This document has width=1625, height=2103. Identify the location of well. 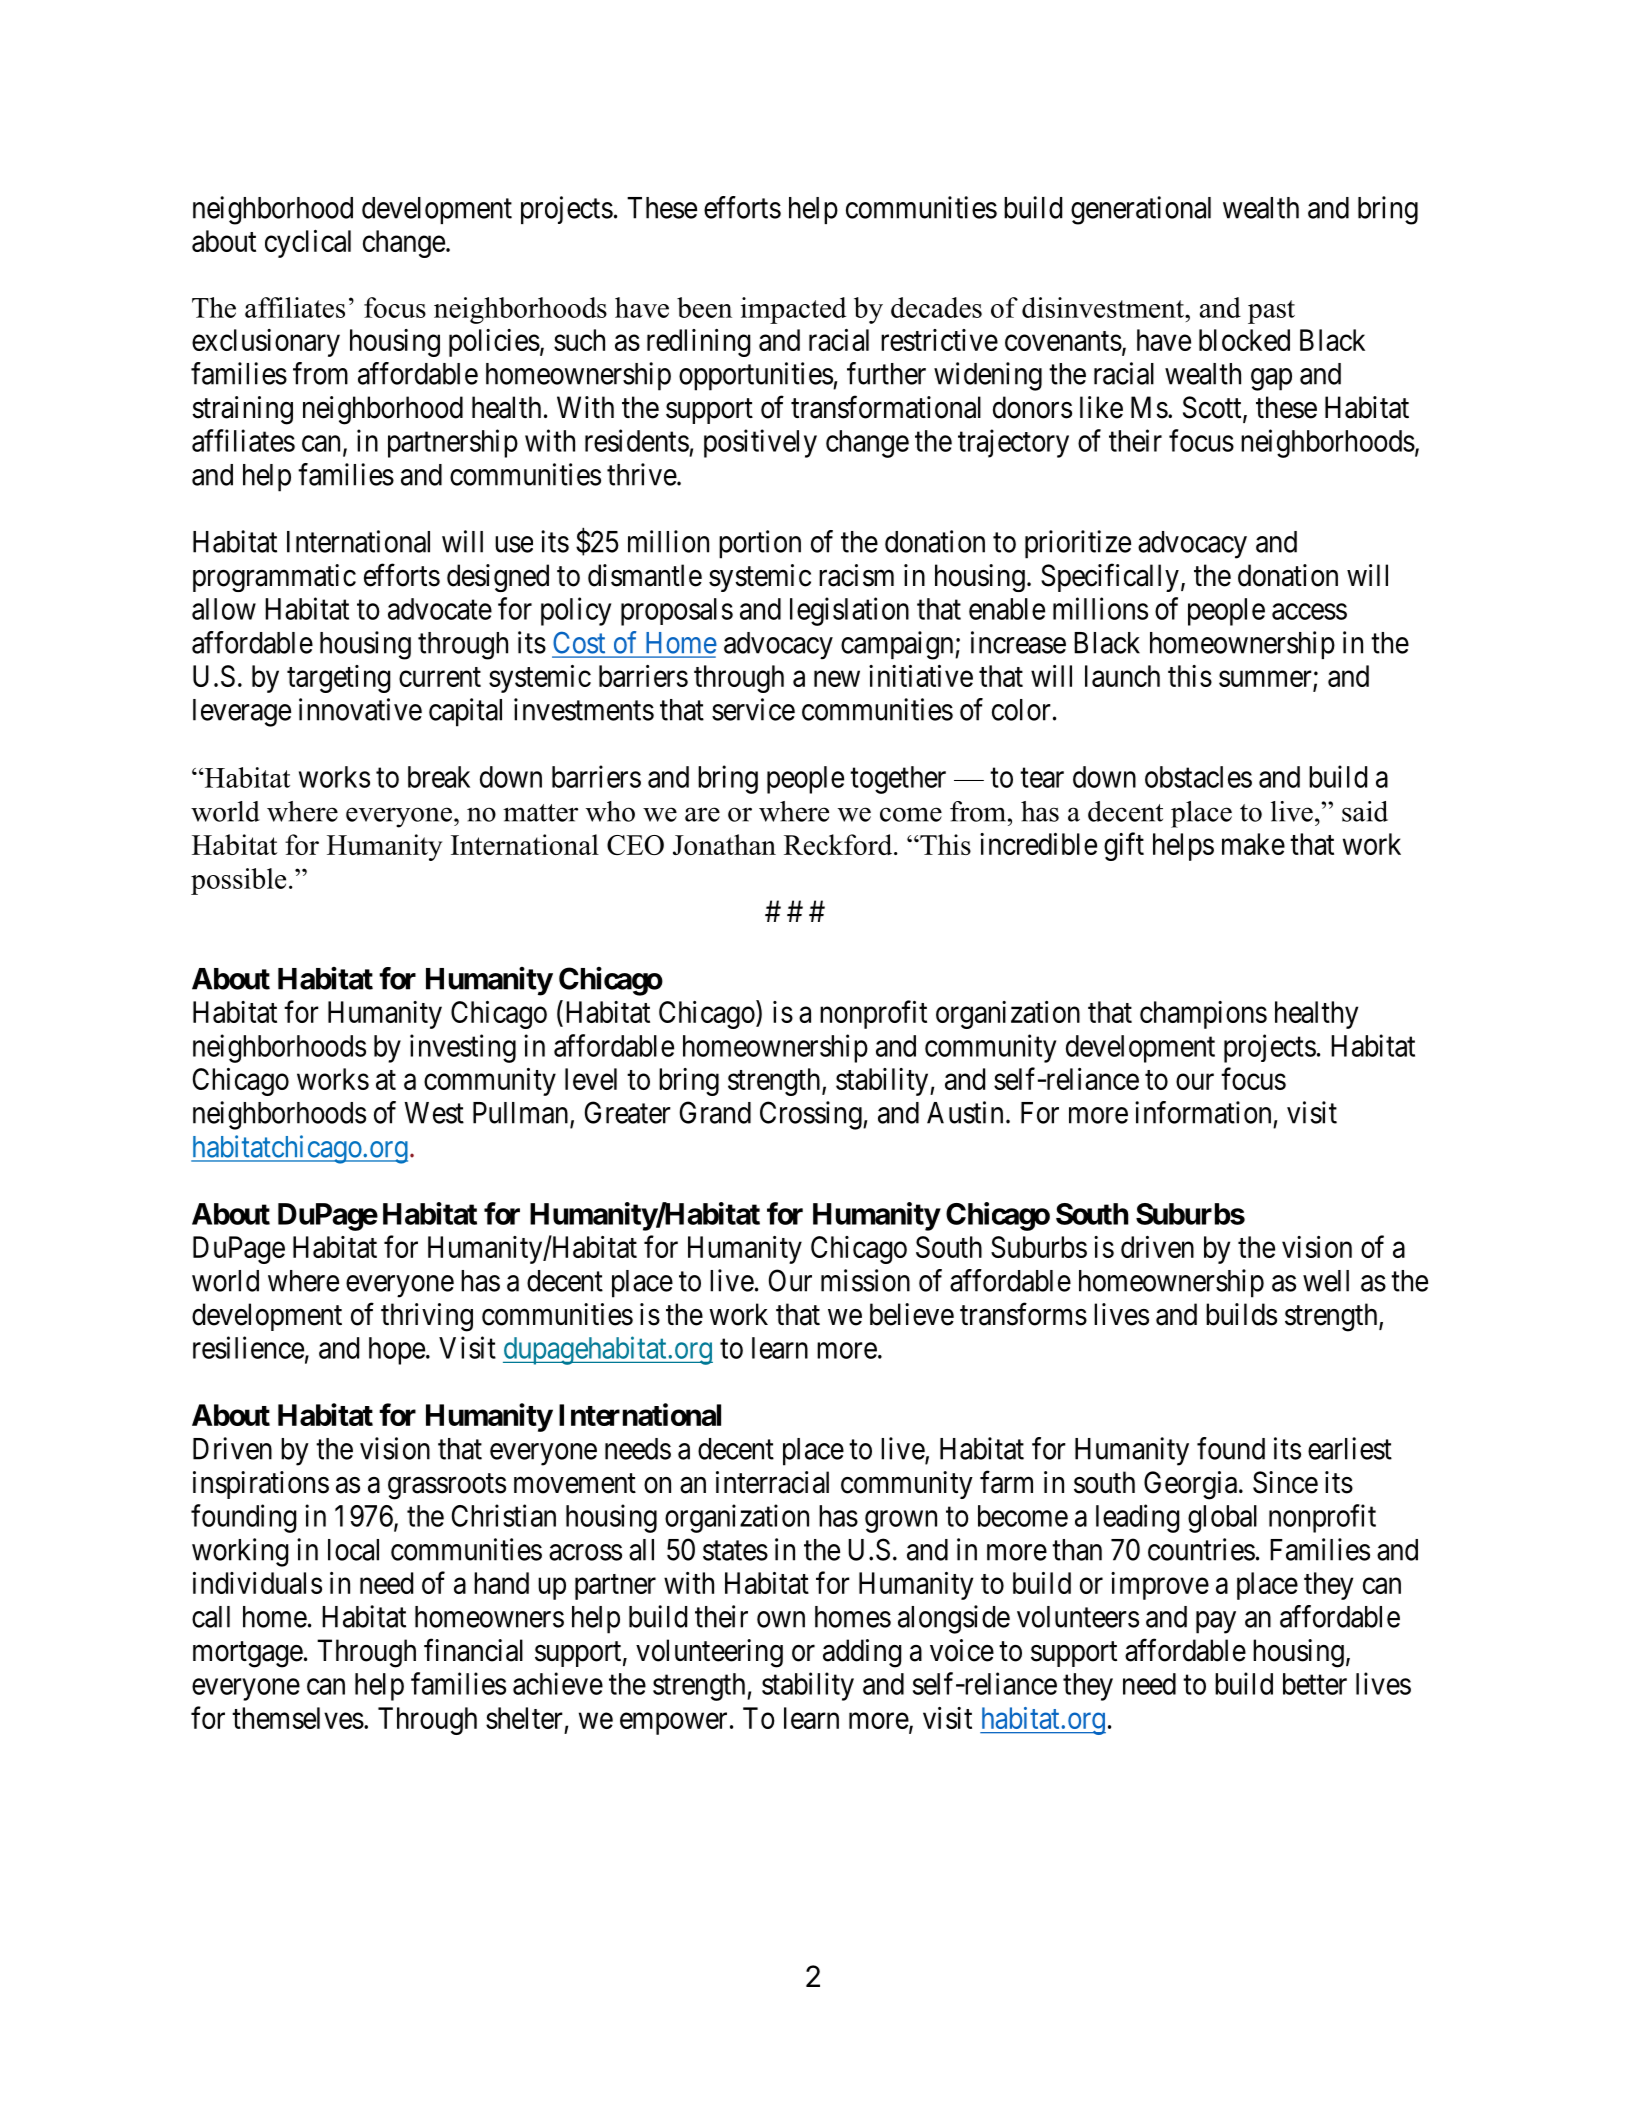
(1326, 1281).
